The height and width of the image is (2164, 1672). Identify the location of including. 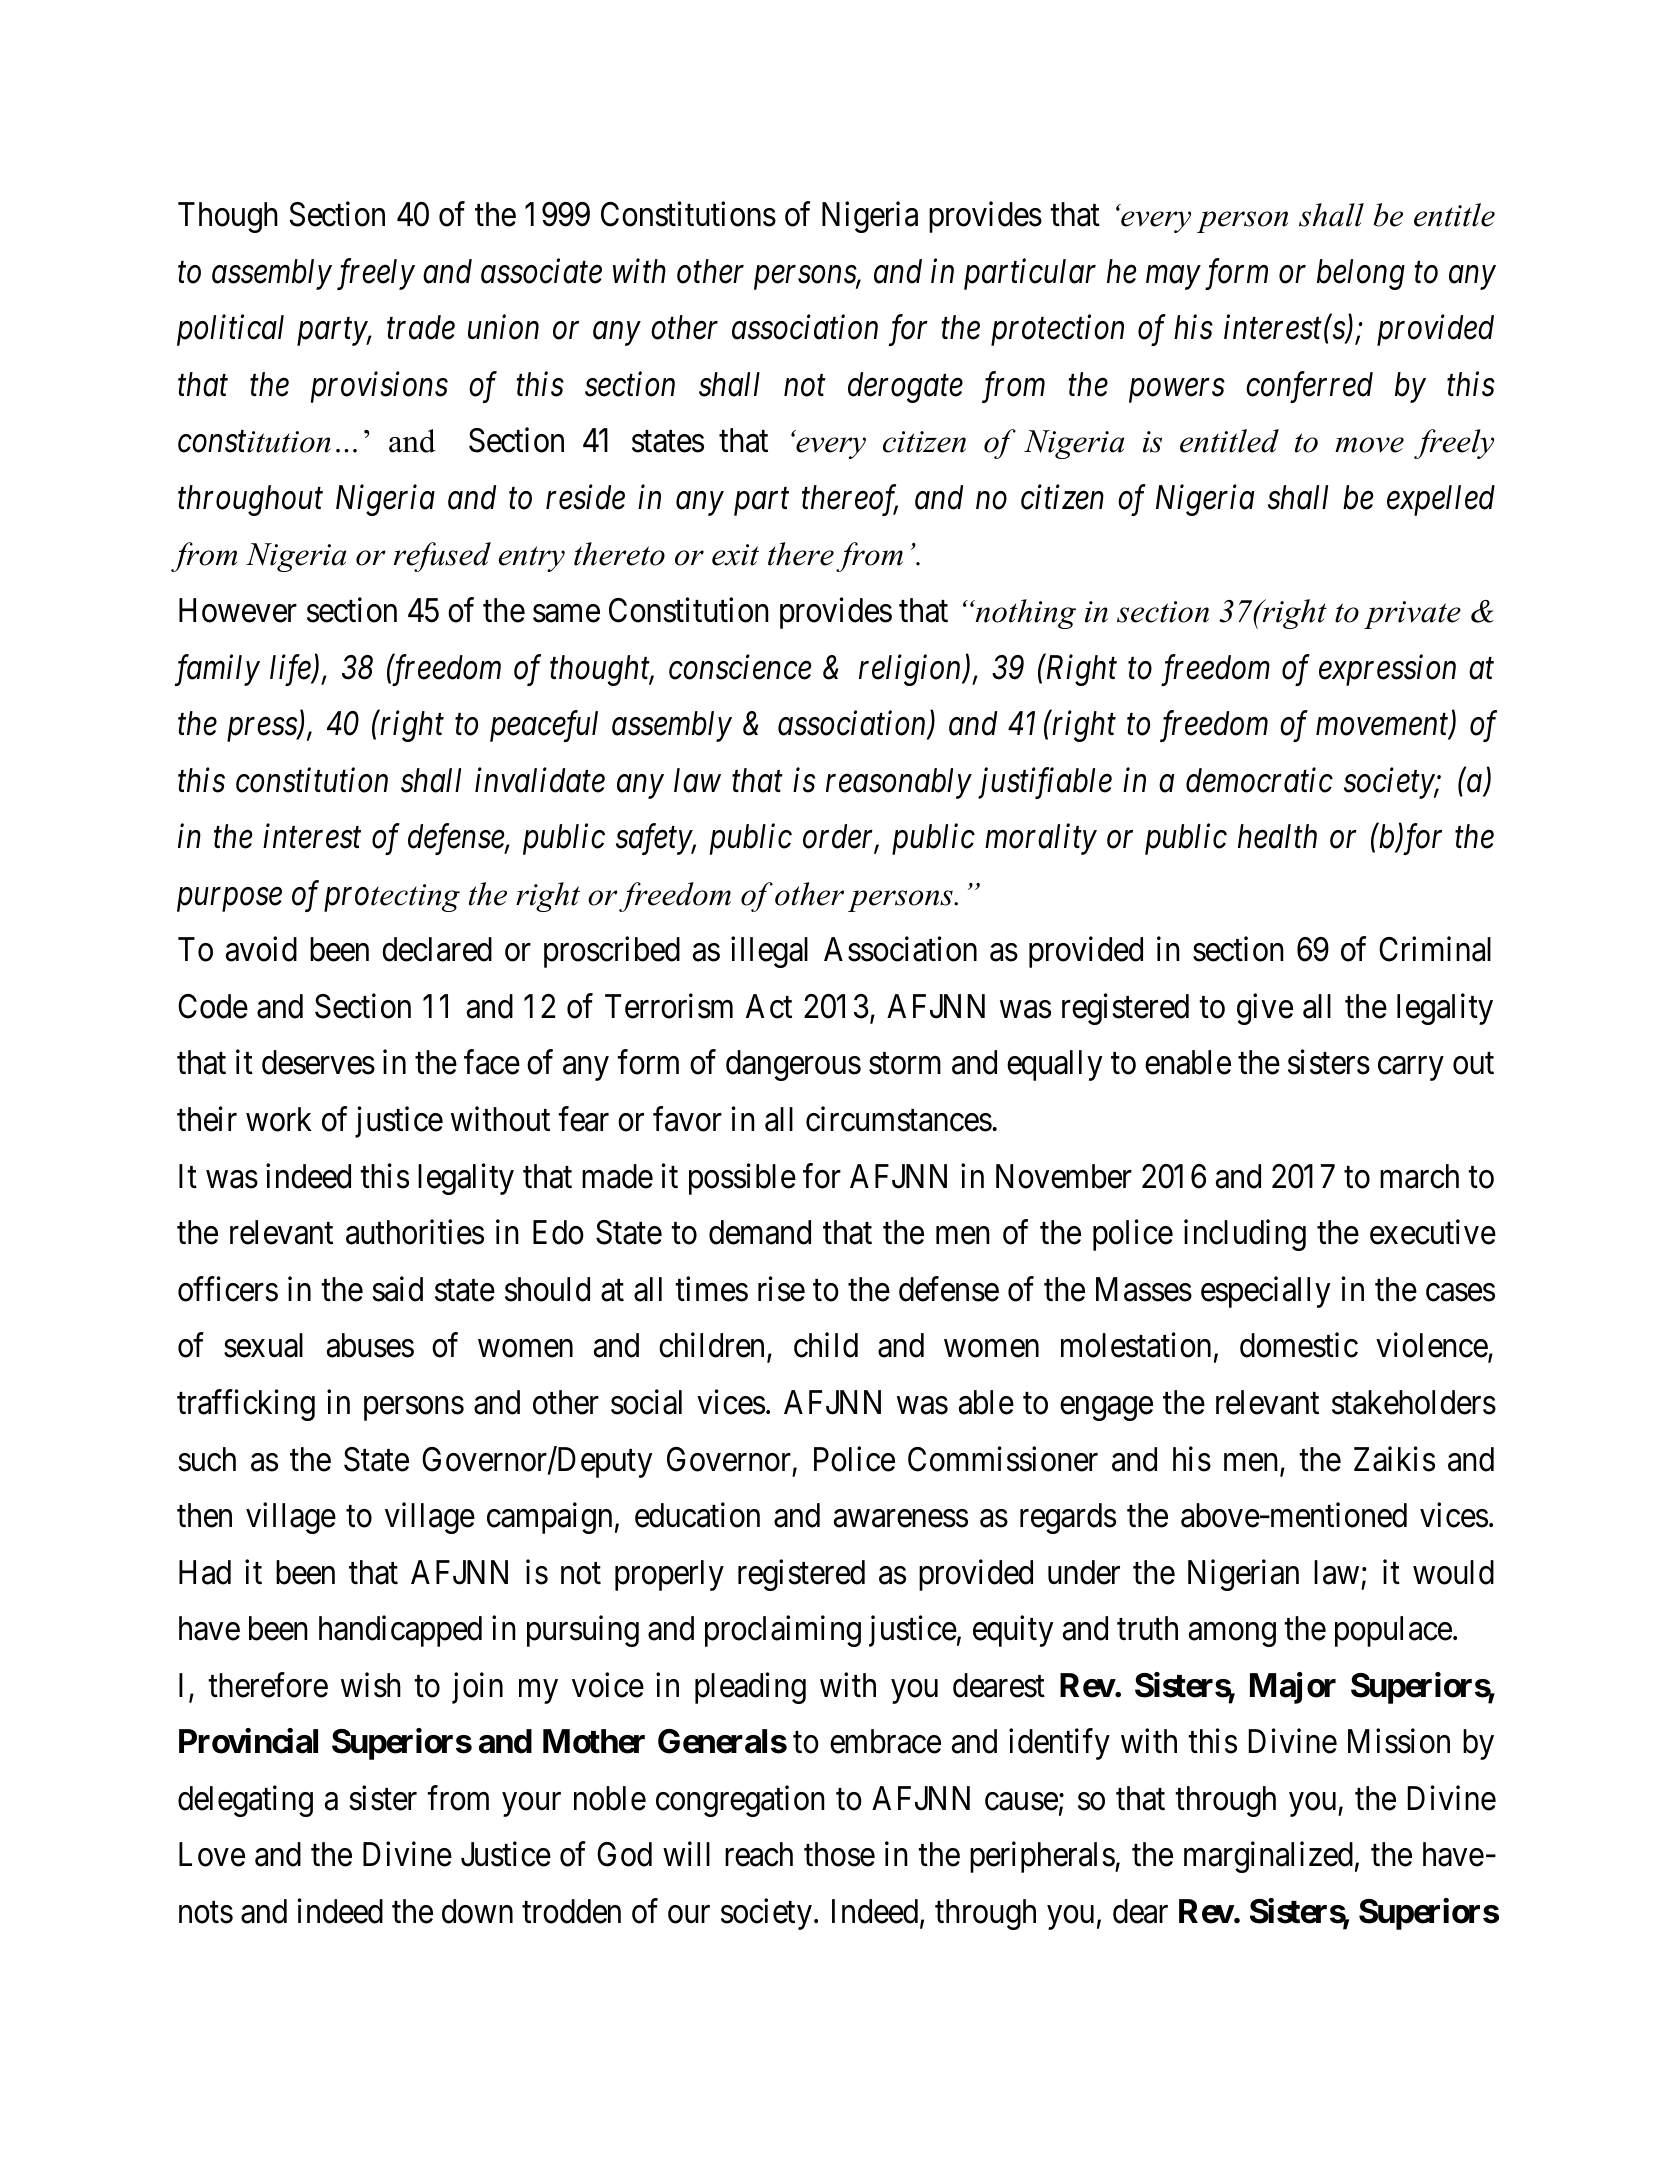
(1245, 1235).
